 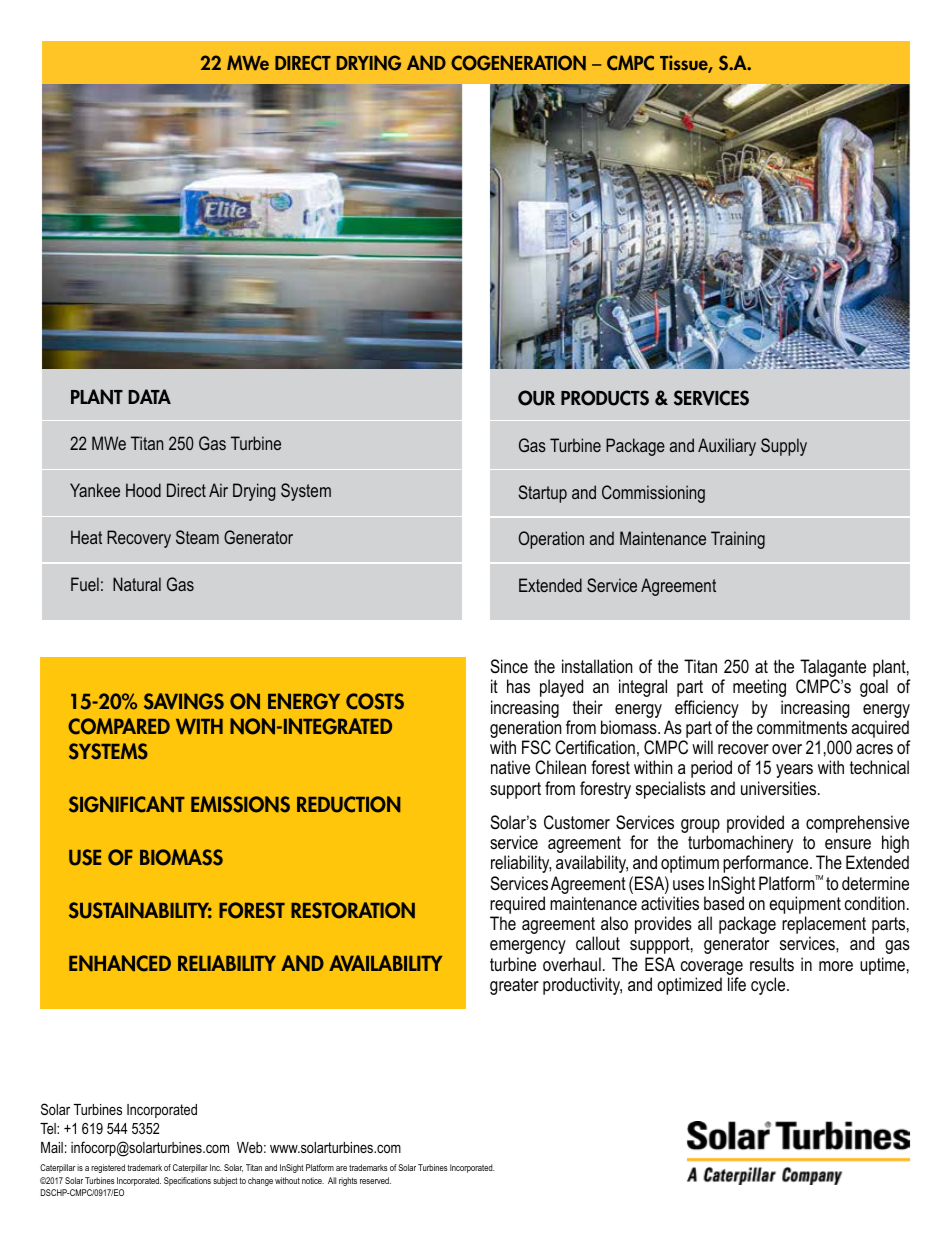 I want to click on SIGNIFICANT, so click(x=127, y=804).
